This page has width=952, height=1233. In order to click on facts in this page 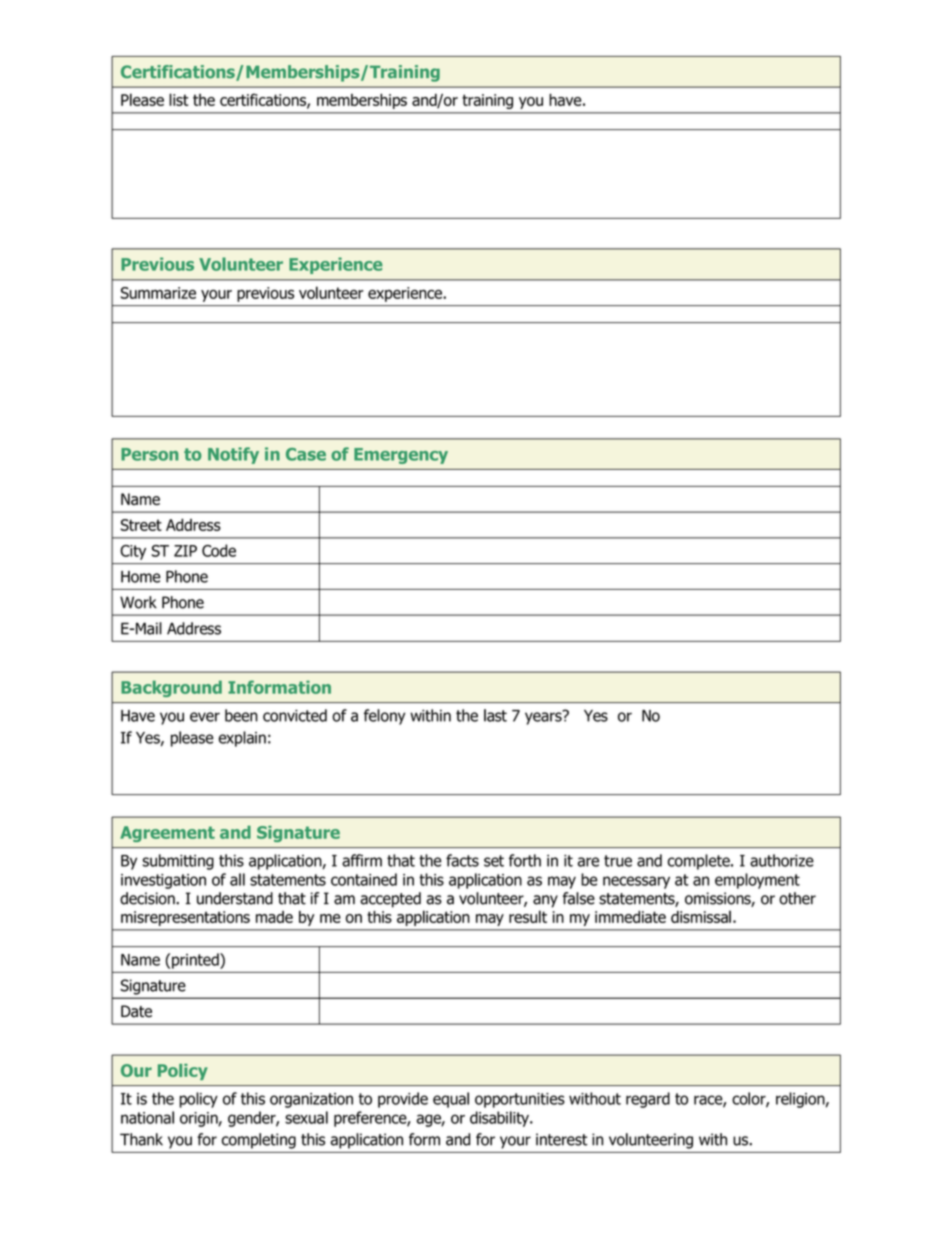, I will do `click(462, 860)`.
